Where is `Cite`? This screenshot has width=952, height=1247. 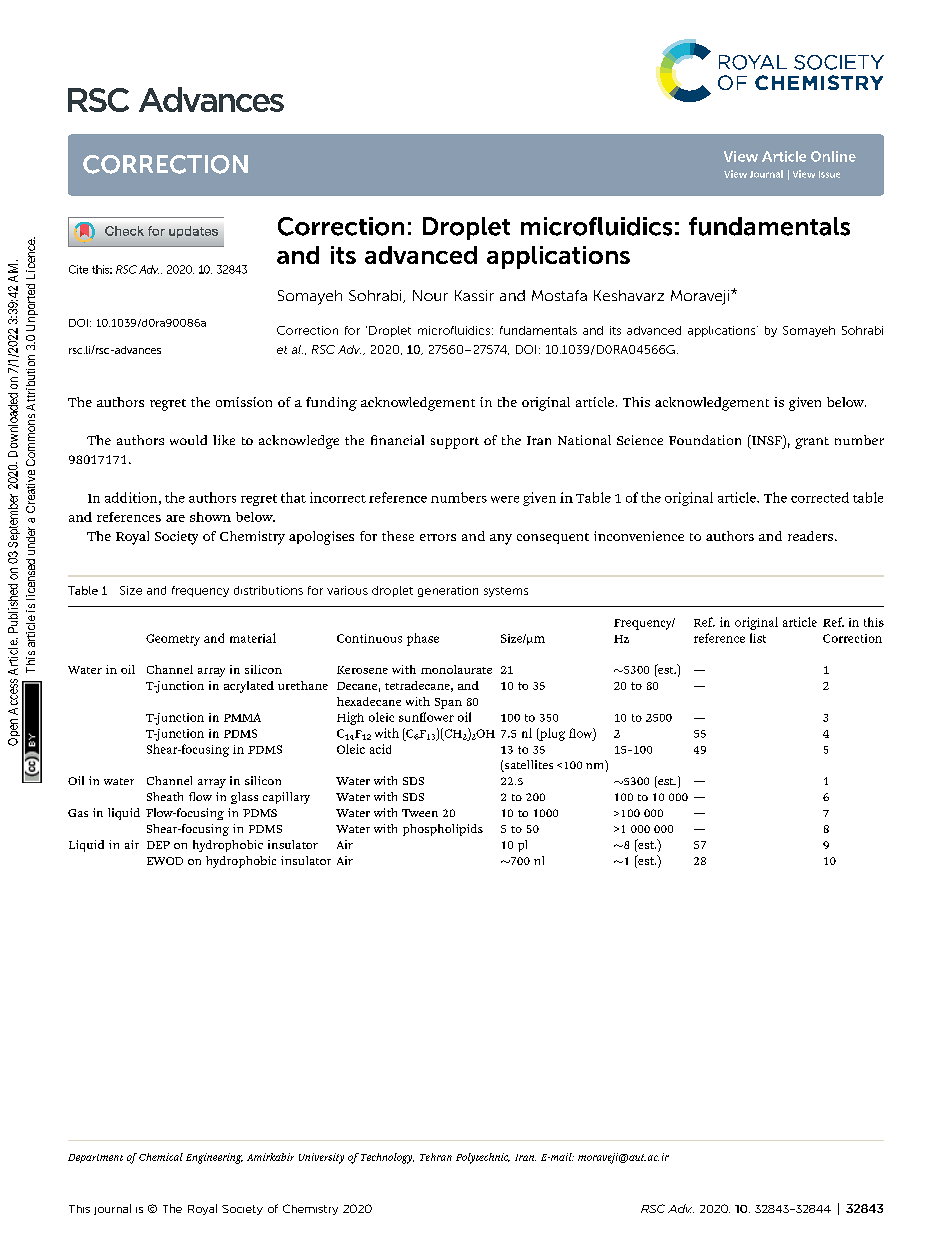
Cite is located at coordinates (78, 269).
